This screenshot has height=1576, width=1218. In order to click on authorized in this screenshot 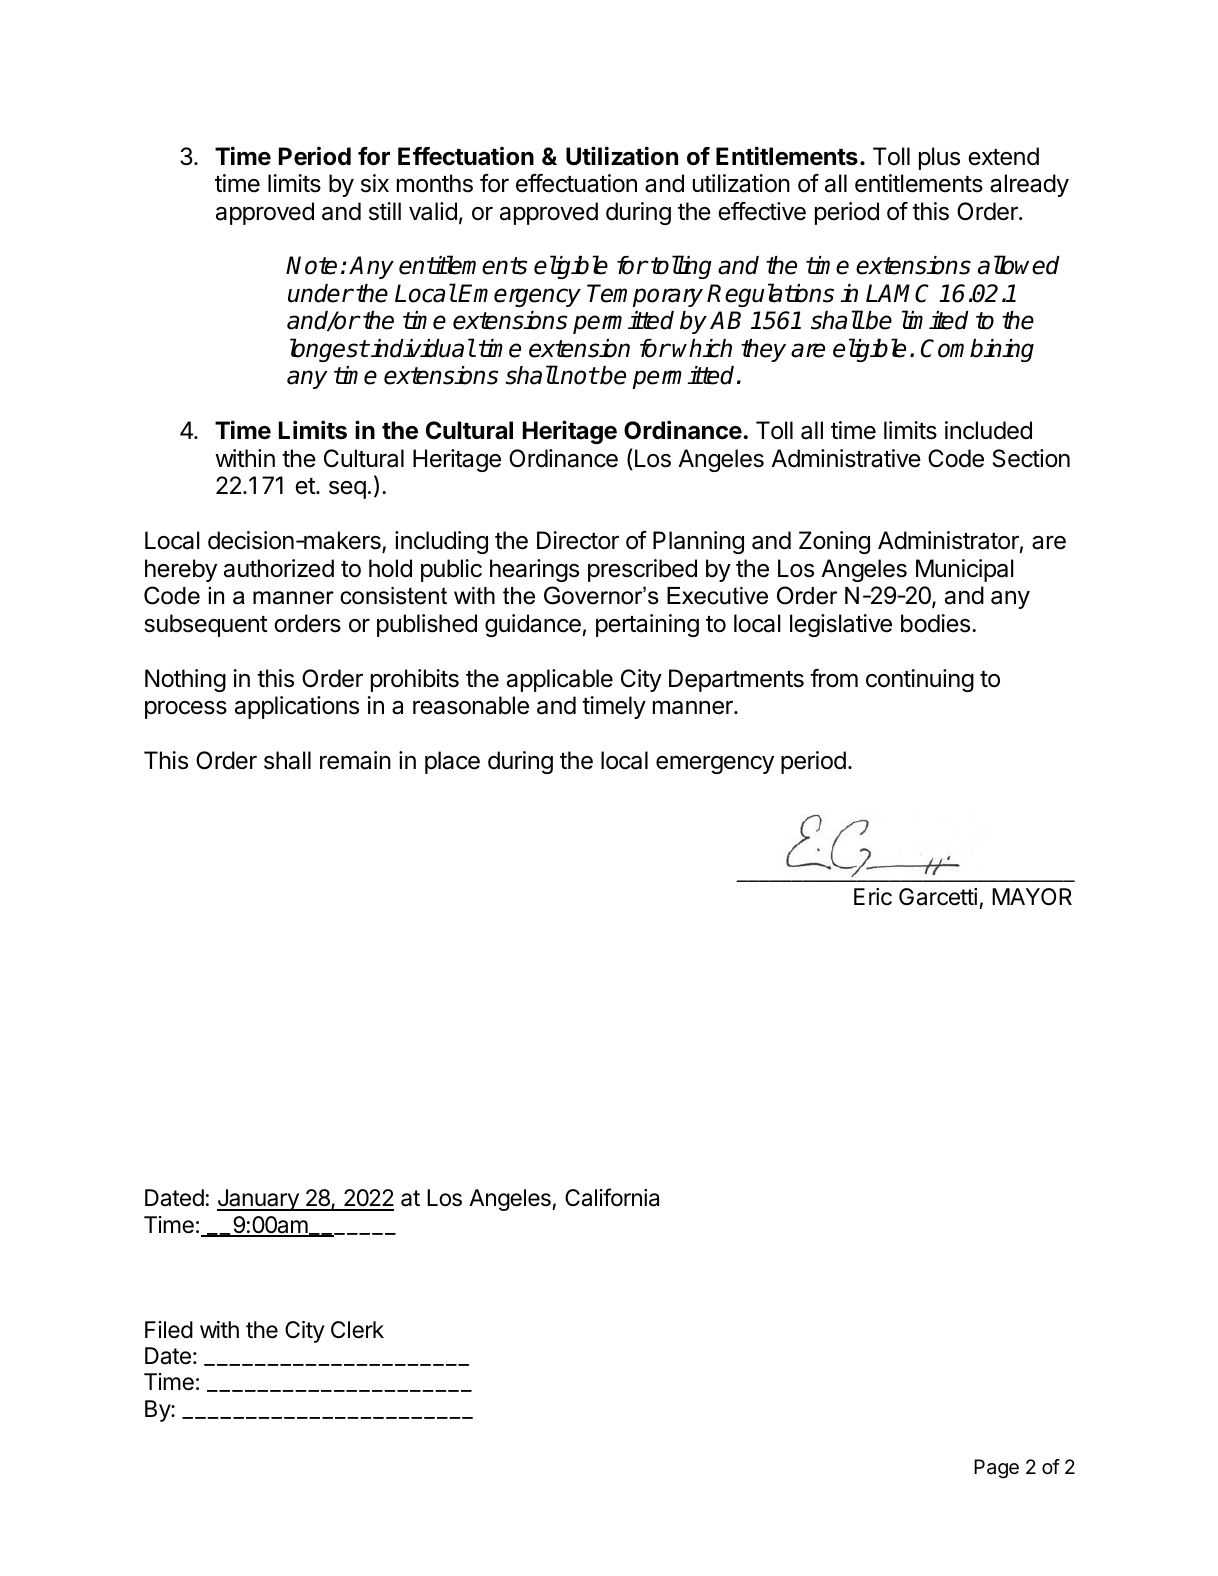, I will do `click(279, 568)`.
